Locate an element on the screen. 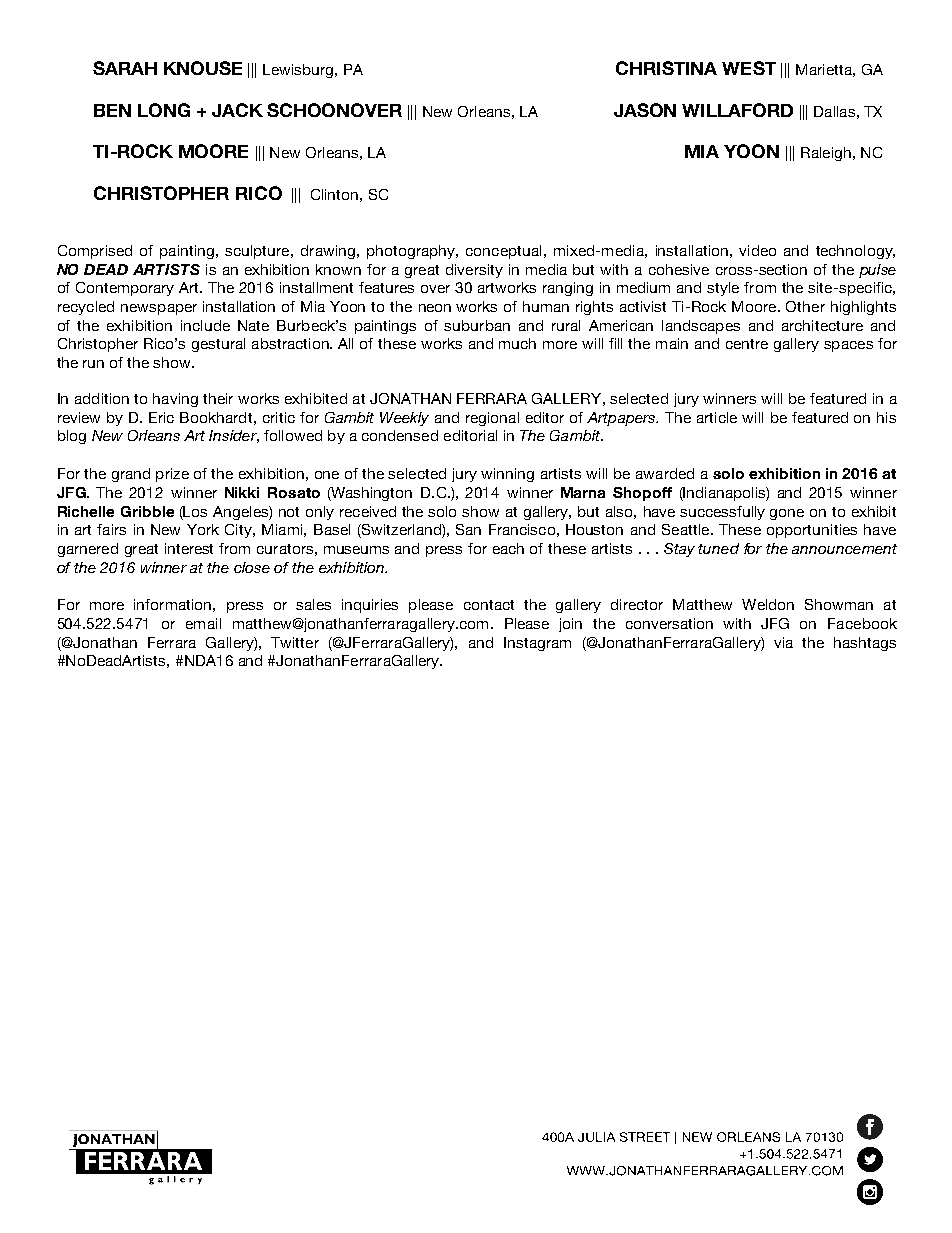 This screenshot has width=952, height=1233. WEST is located at coordinates (749, 68).
